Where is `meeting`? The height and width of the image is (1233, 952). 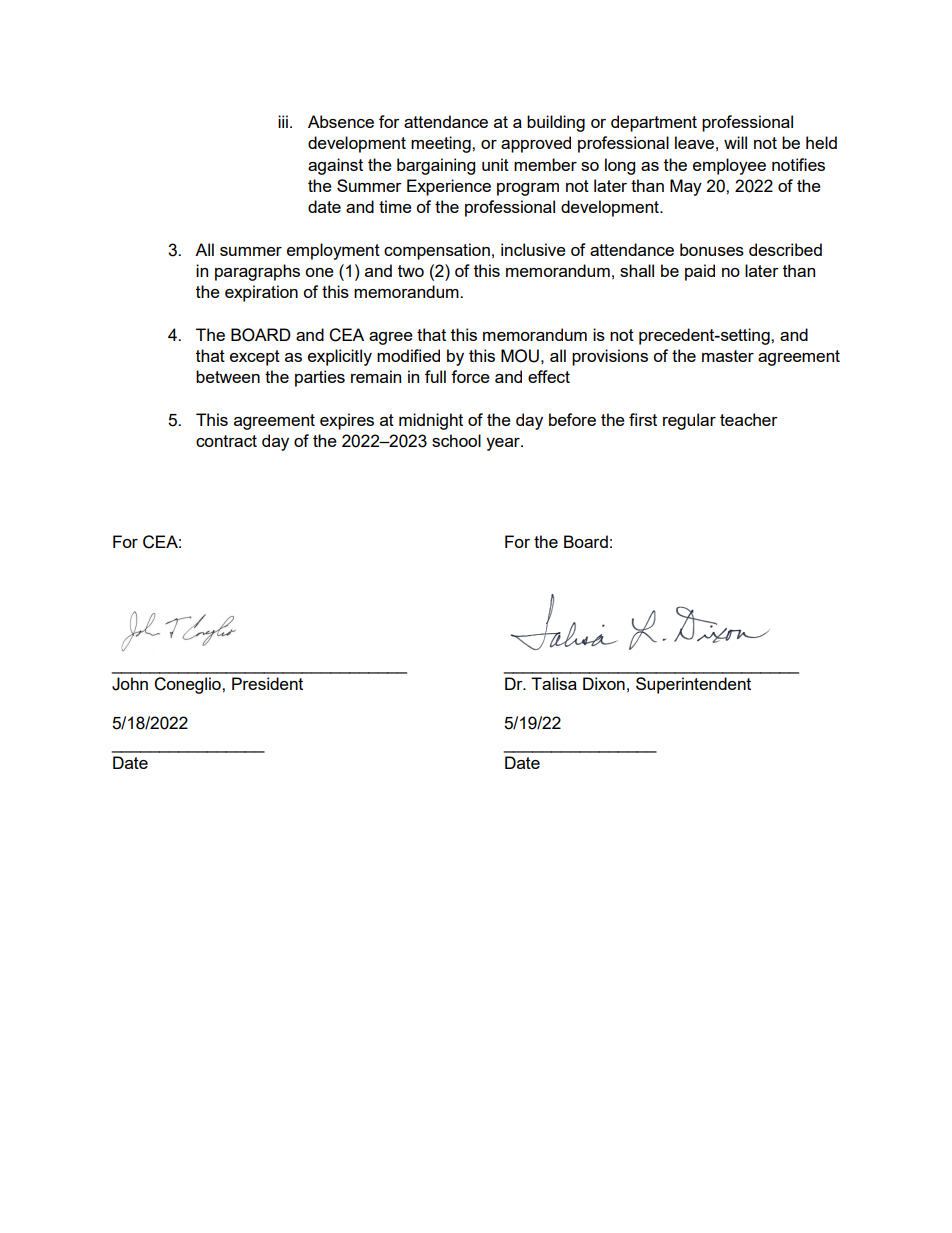
meeting is located at coordinates (442, 144).
